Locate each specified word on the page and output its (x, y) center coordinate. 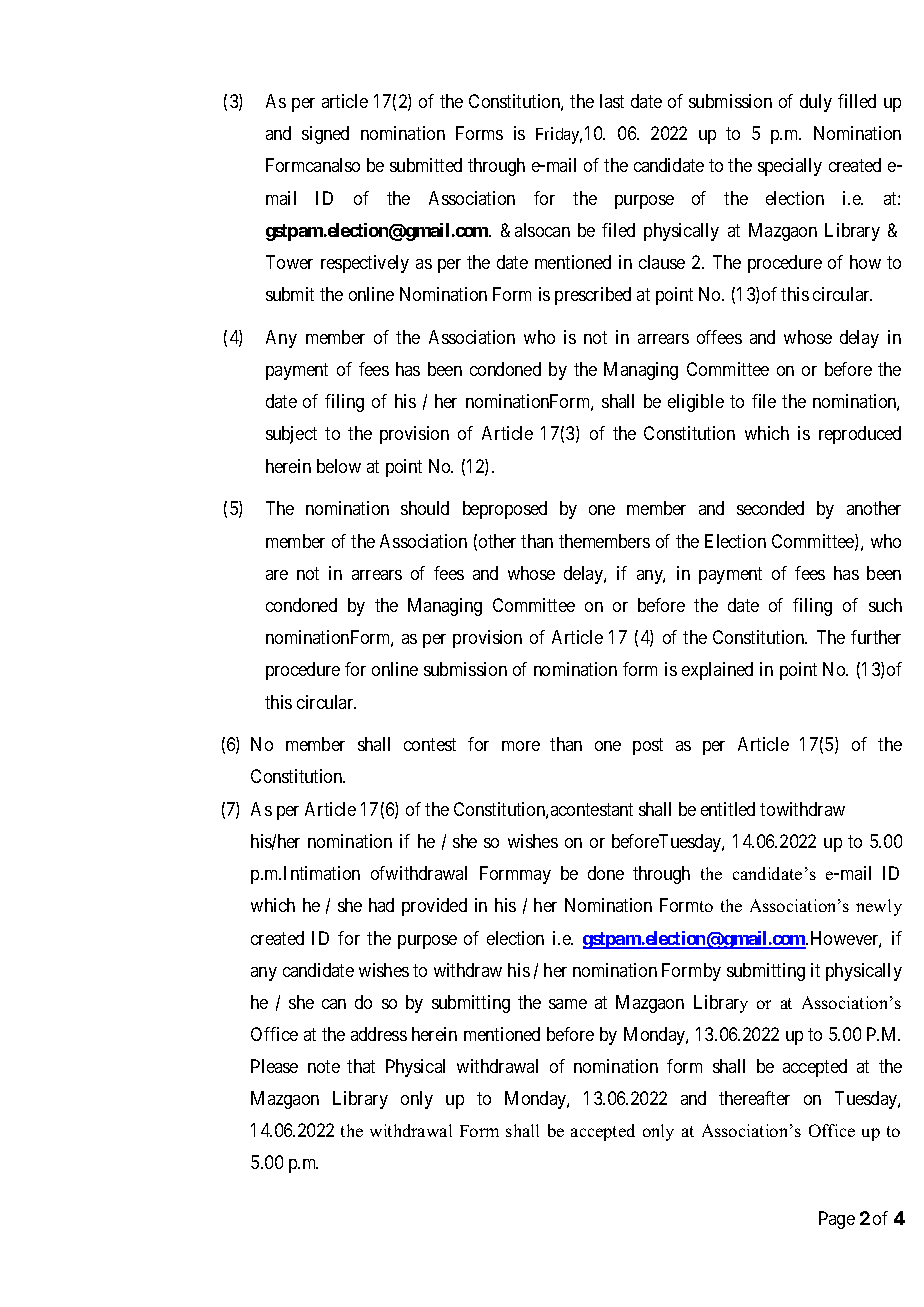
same (568, 1004)
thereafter (754, 1098)
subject (291, 435)
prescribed (593, 296)
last (612, 101)
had (381, 905)
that (361, 1066)
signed (325, 135)
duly (816, 103)
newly (879, 907)
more (521, 746)
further (876, 637)
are (277, 575)
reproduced (860, 435)
